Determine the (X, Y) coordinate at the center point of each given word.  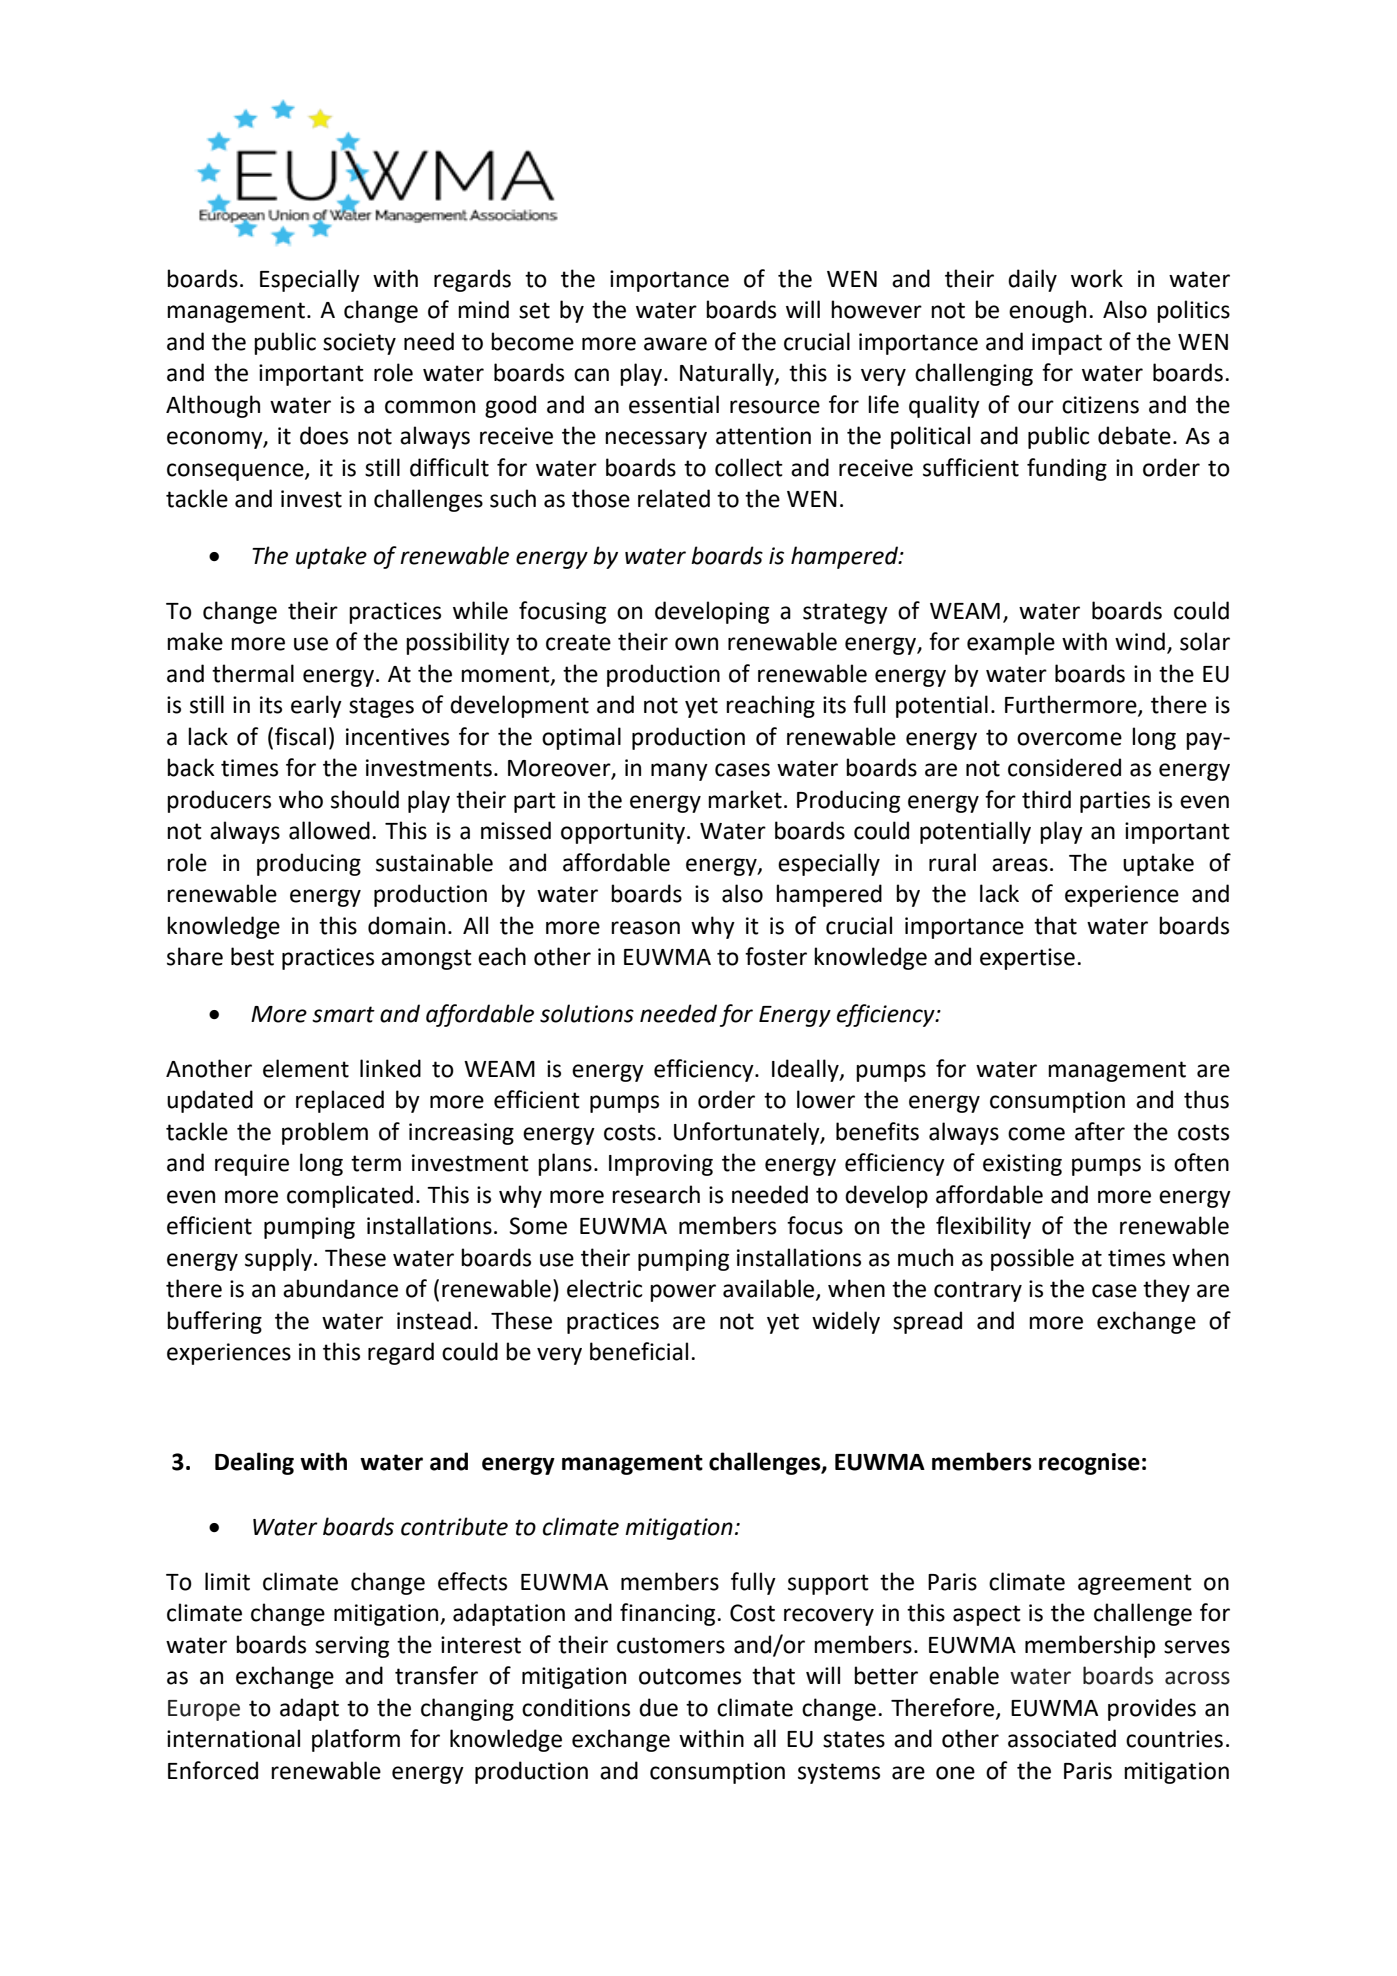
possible (1032, 1259)
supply (280, 1259)
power (683, 1293)
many (679, 772)
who (301, 799)
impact (1067, 344)
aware (675, 344)
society (359, 344)
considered (1064, 767)
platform (356, 1740)
